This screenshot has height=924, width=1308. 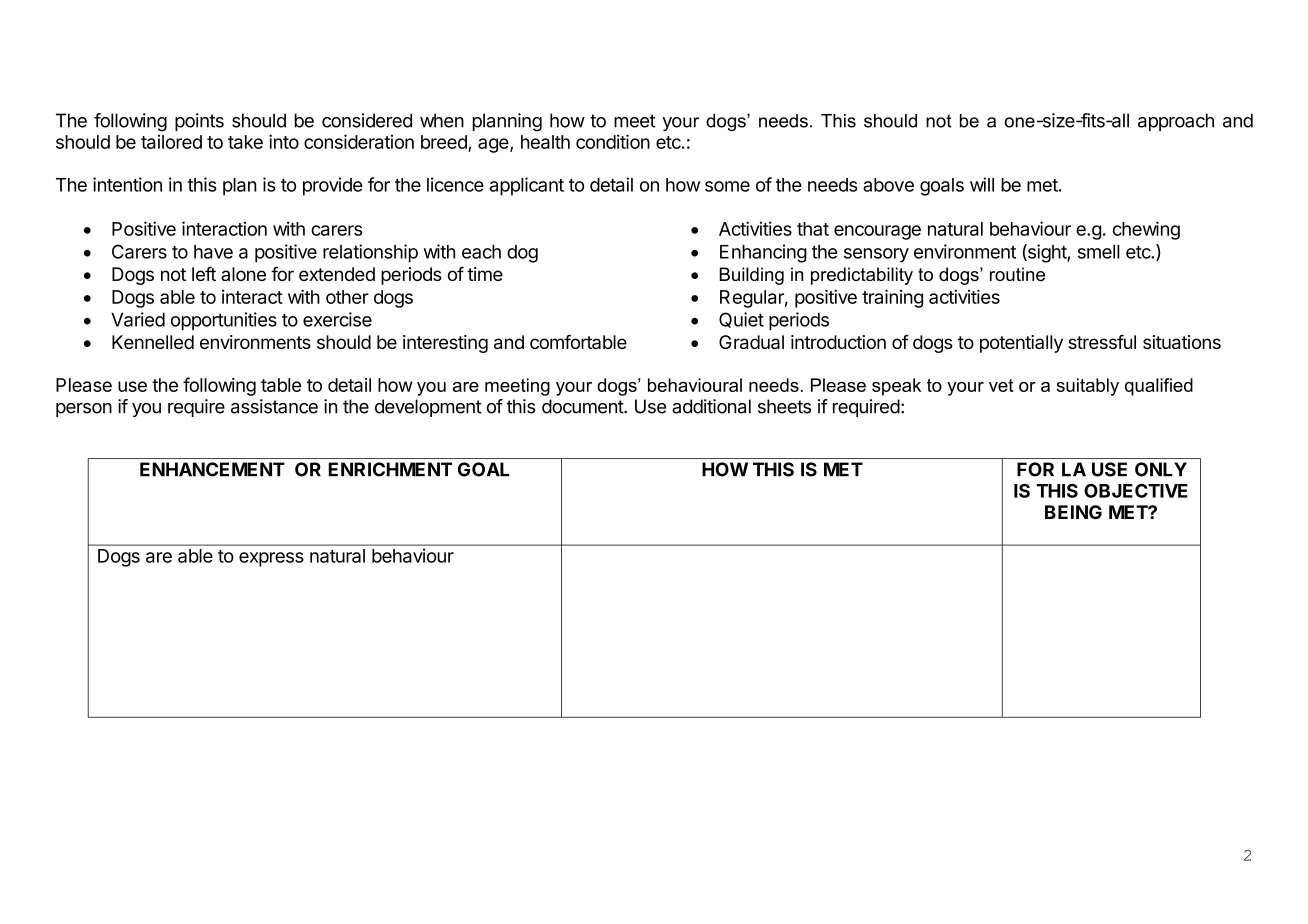 What do you see at coordinates (271, 559) in the screenshot?
I see `express` at bounding box center [271, 559].
